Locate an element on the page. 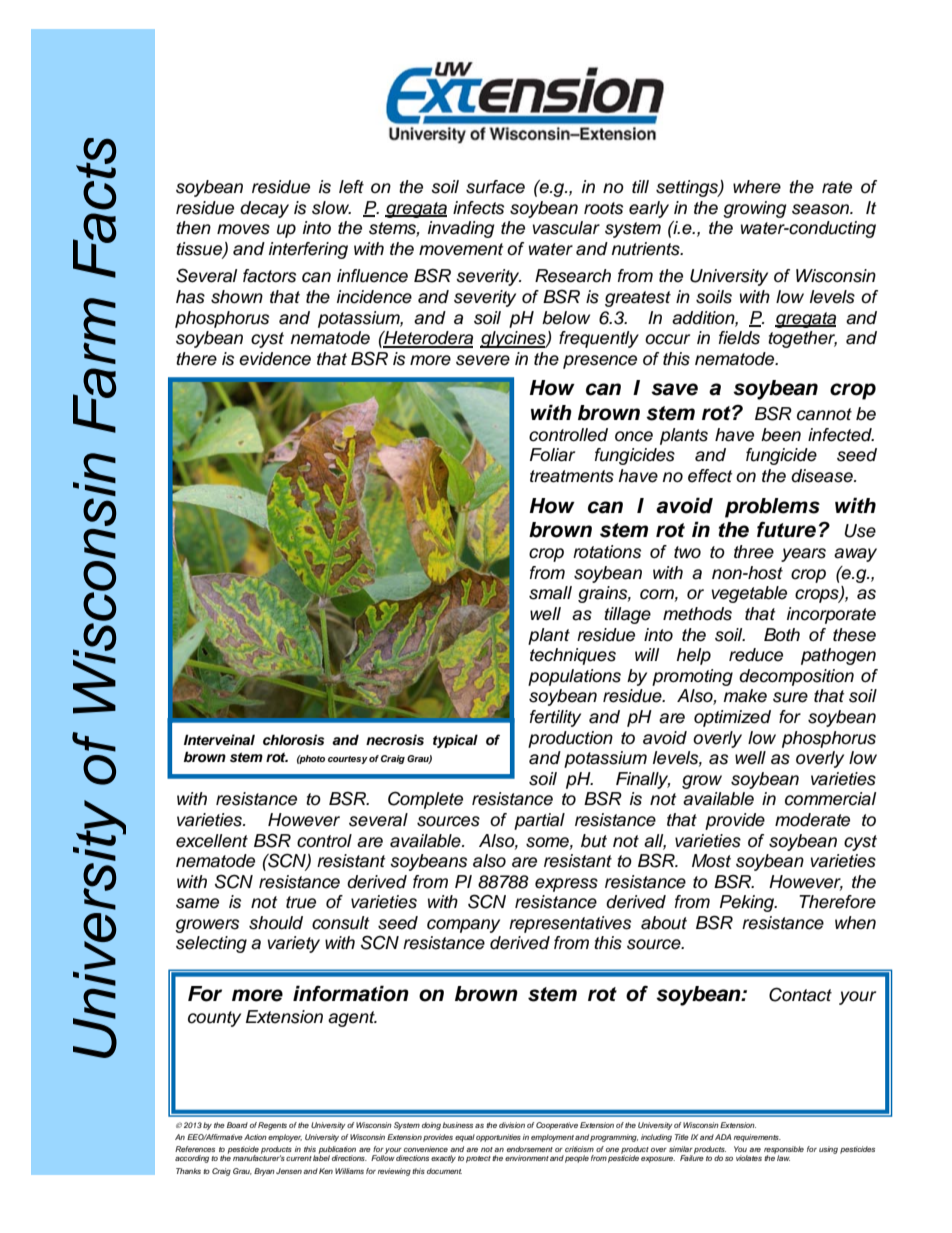 The image size is (952, 1233). vascular is located at coordinates (566, 228).
